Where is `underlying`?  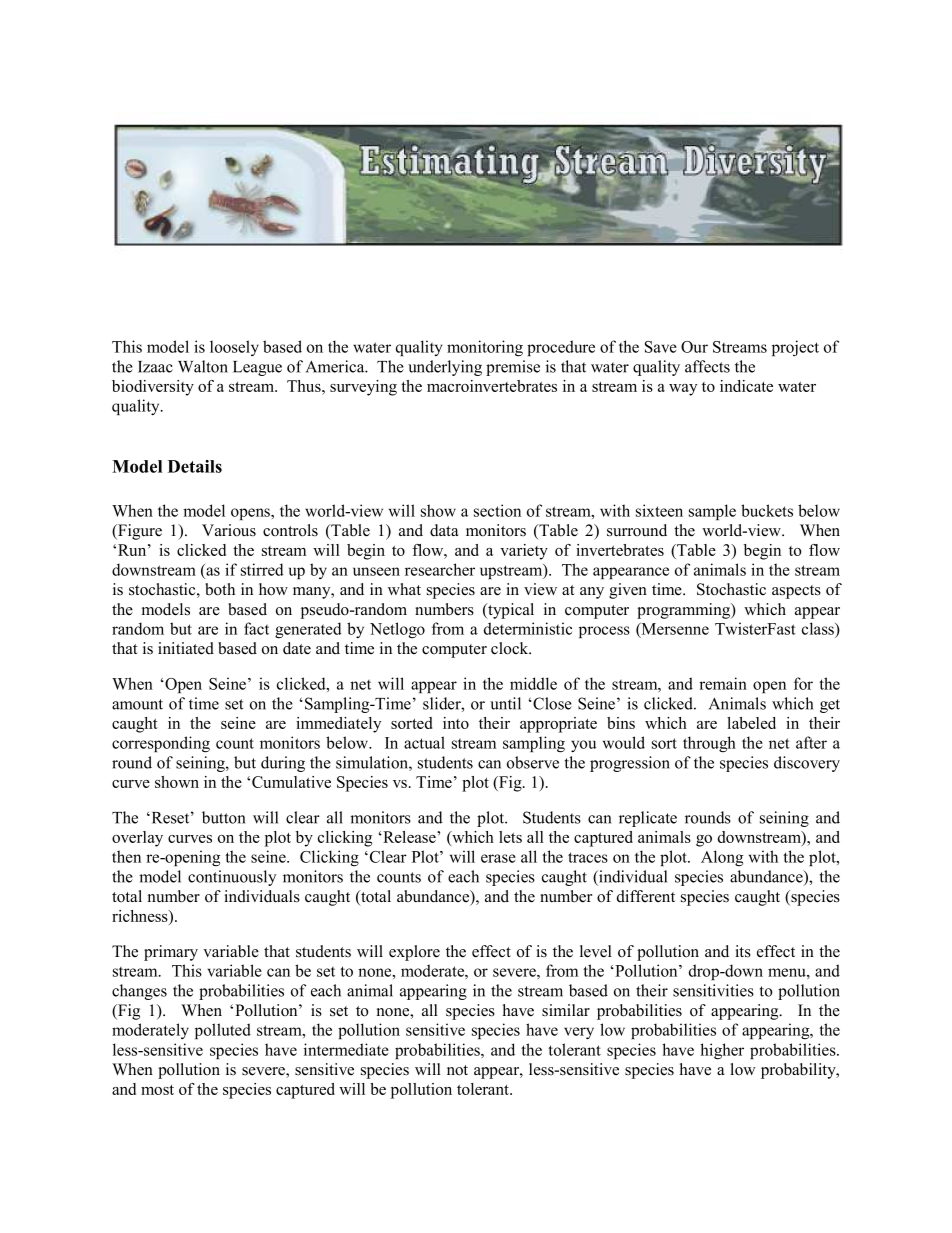
underlying is located at coordinates (445, 368).
